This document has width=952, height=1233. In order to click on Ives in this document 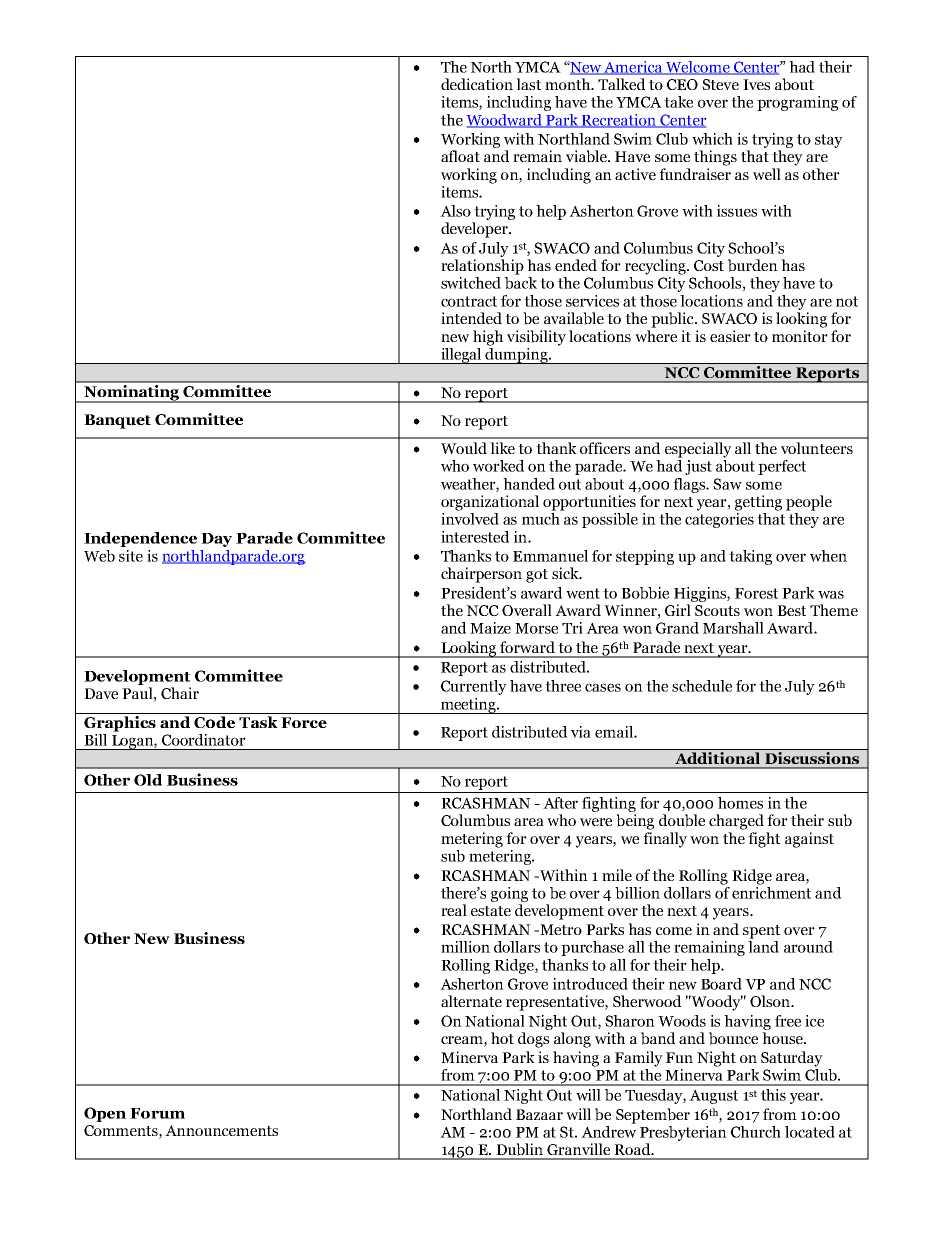, I will do `click(756, 84)`.
